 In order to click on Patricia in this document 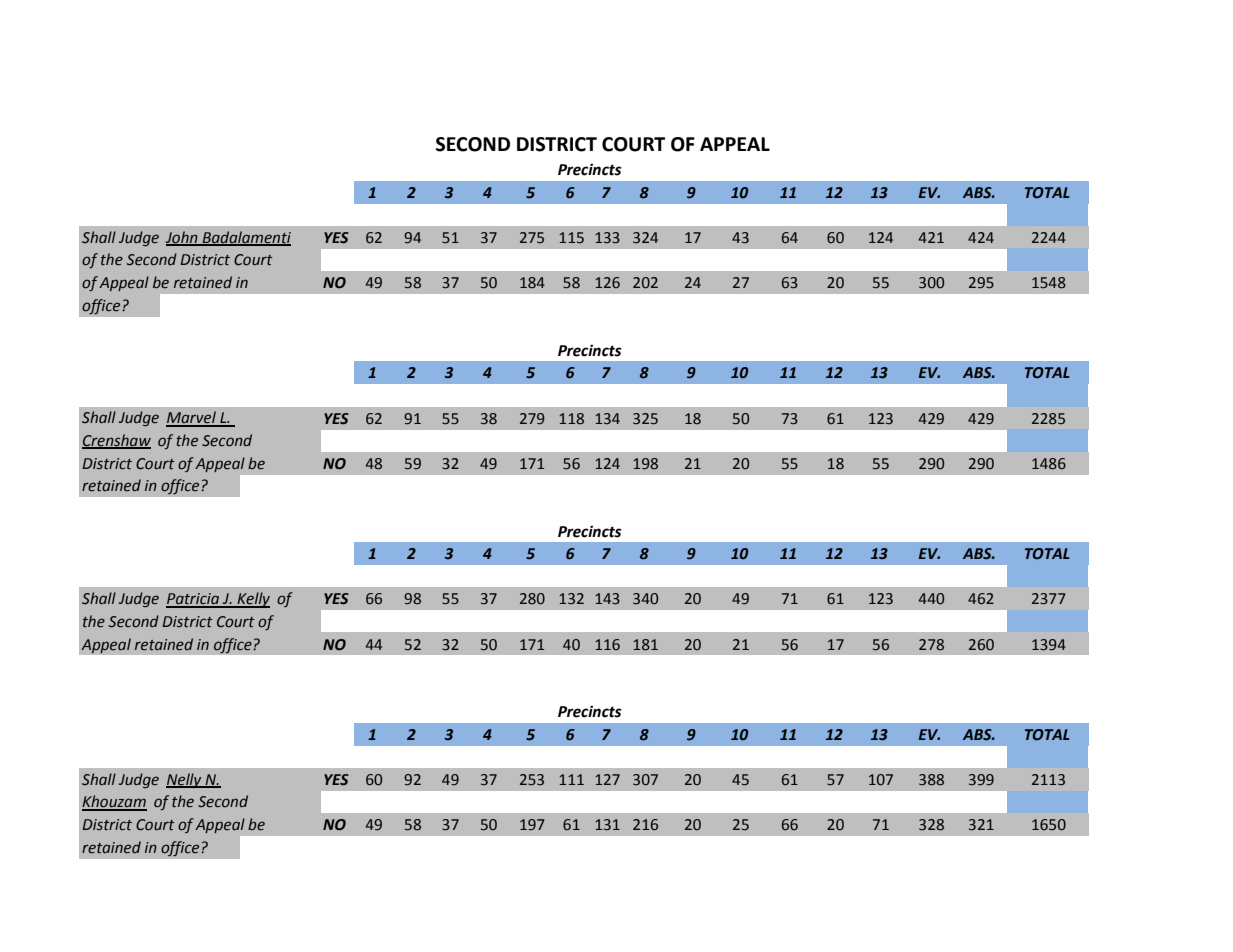, I will do `click(194, 600)`.
